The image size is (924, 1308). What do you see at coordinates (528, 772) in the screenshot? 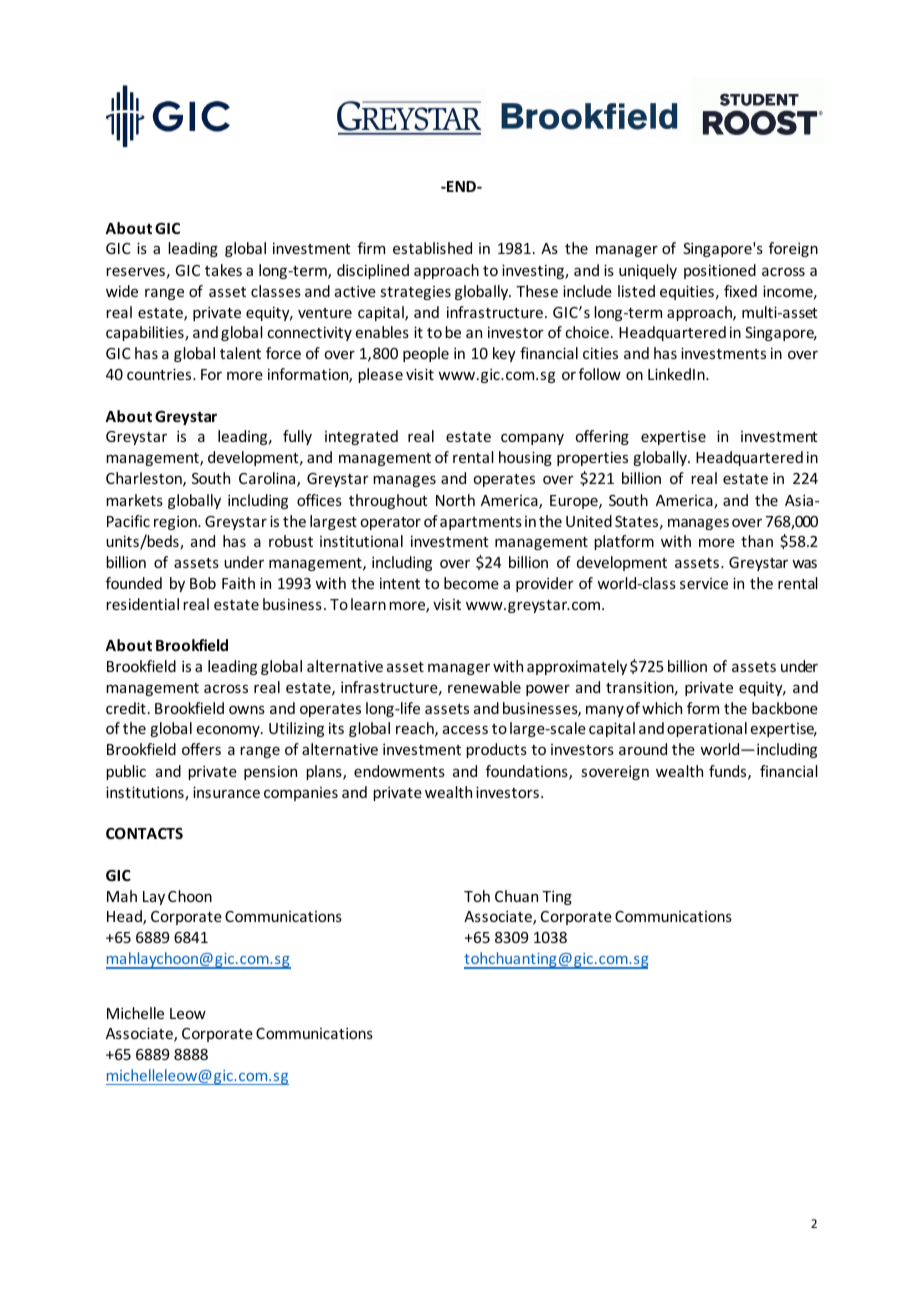
I see `foundations` at bounding box center [528, 772].
